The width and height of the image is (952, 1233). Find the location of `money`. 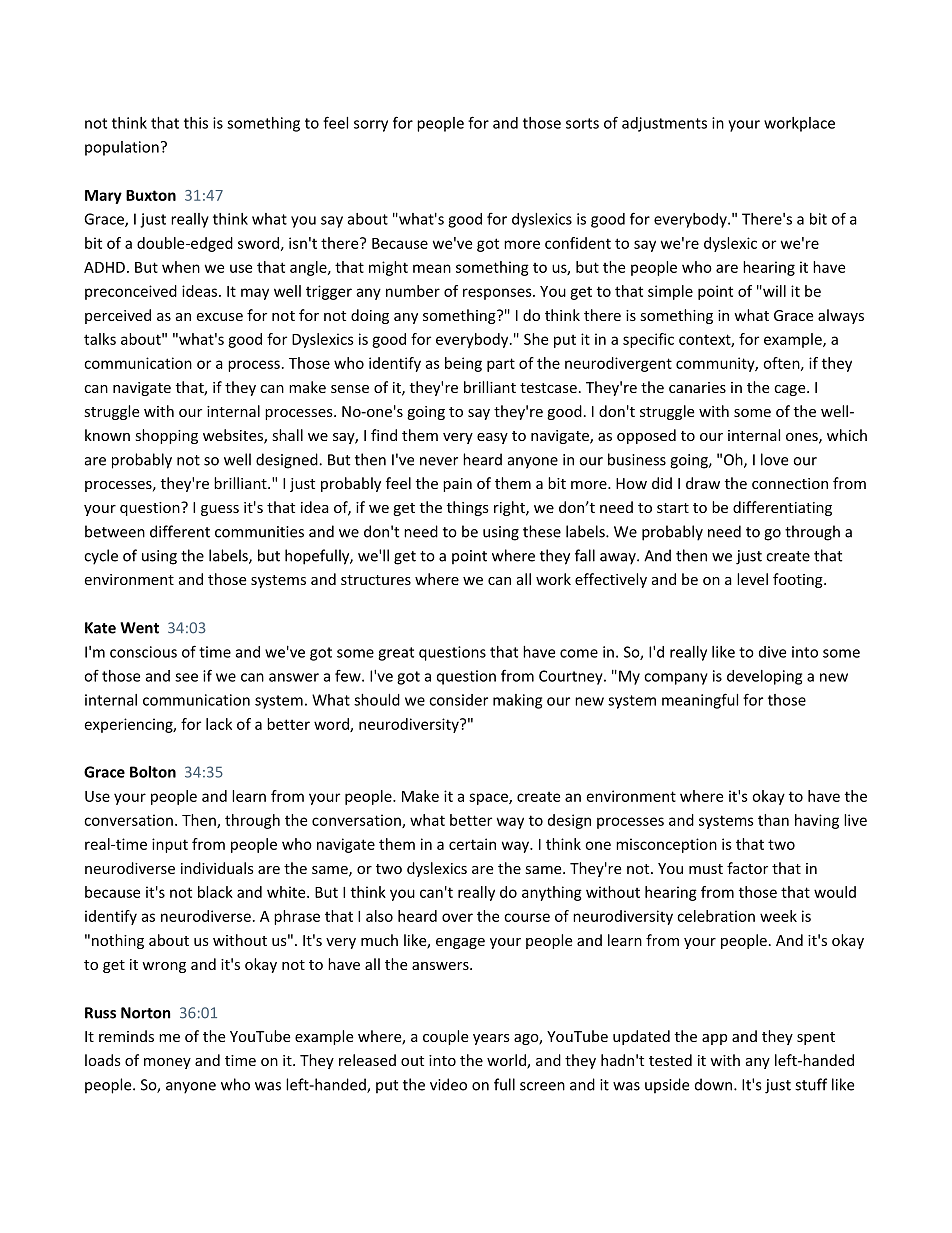

money is located at coordinates (167, 1063).
